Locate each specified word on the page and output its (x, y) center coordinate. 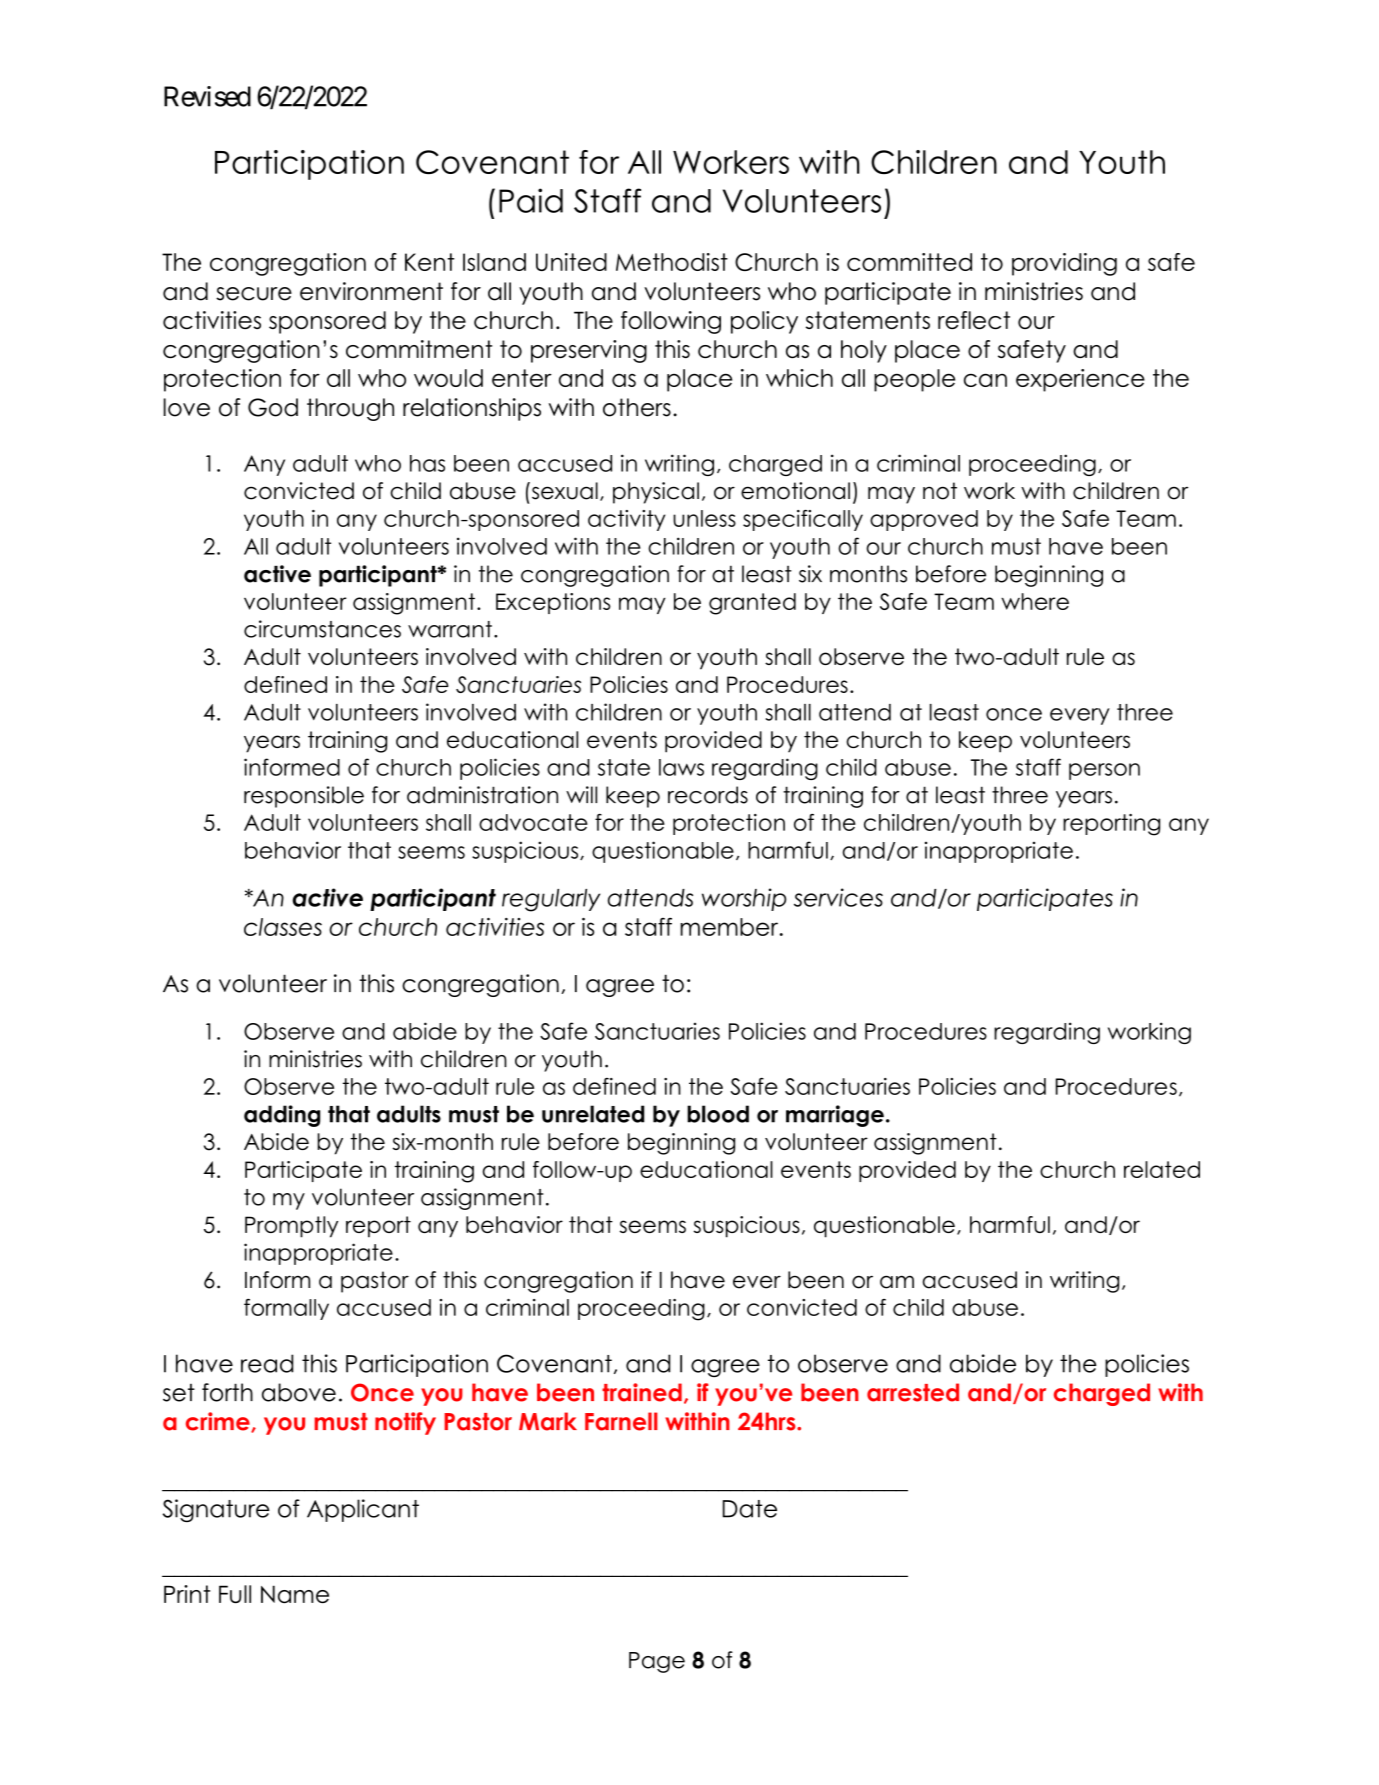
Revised (207, 96)
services (838, 897)
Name (295, 1594)
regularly (551, 900)
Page (657, 1662)
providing (1064, 264)
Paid (531, 200)
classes (283, 927)
